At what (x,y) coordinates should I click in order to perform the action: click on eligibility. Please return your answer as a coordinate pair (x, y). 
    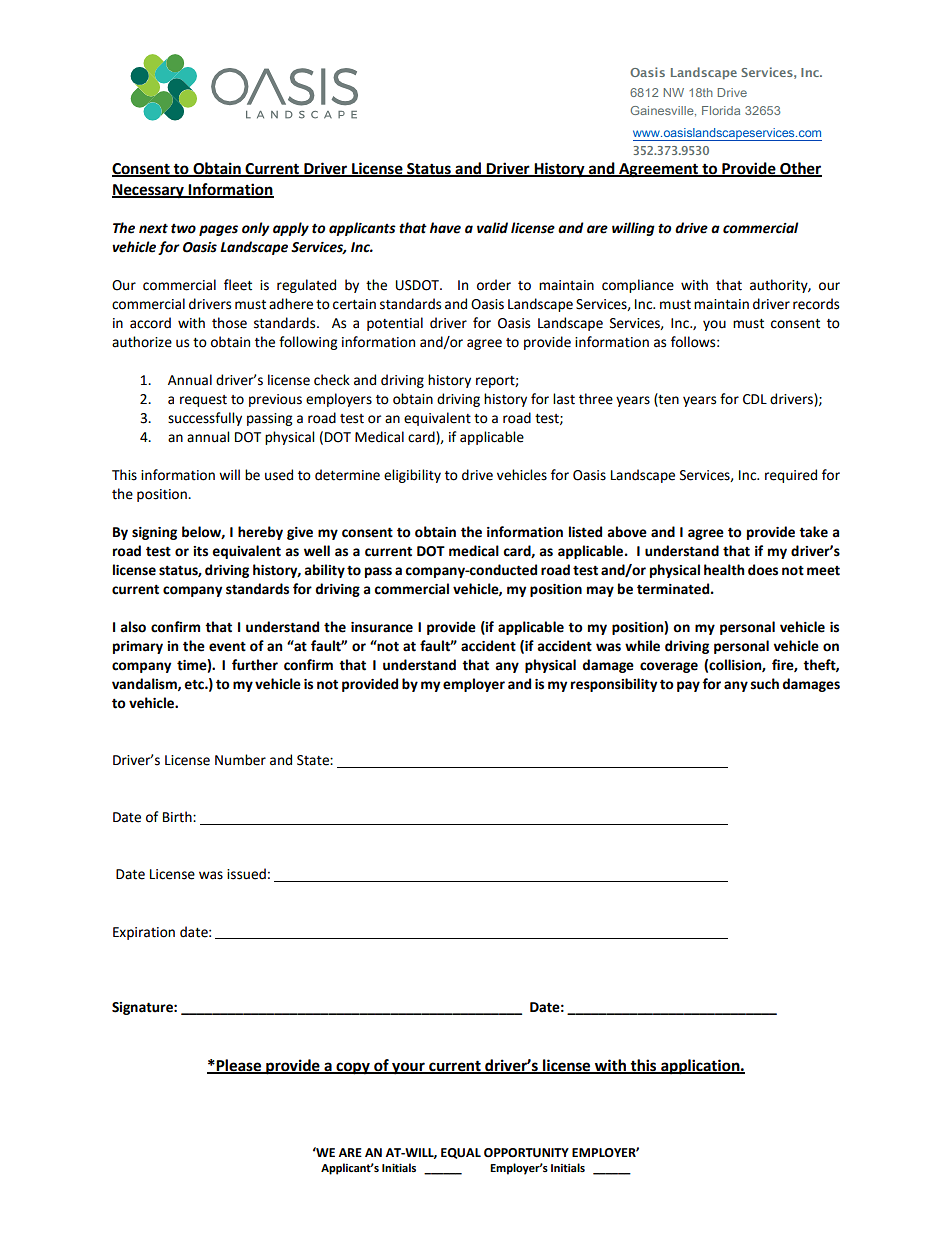
    Looking at the image, I should click on (412, 476).
